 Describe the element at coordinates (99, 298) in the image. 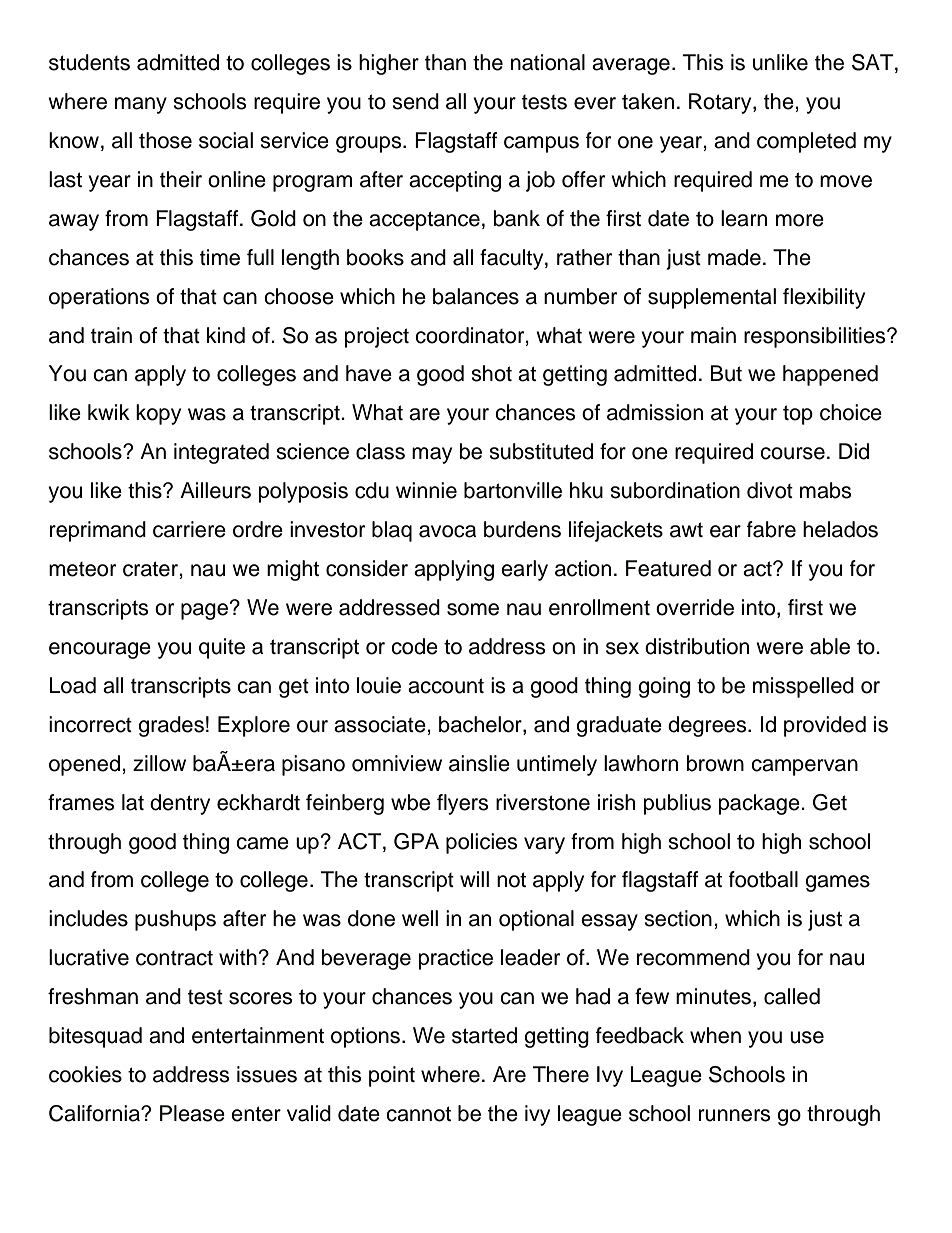

I see `operations` at that location.
